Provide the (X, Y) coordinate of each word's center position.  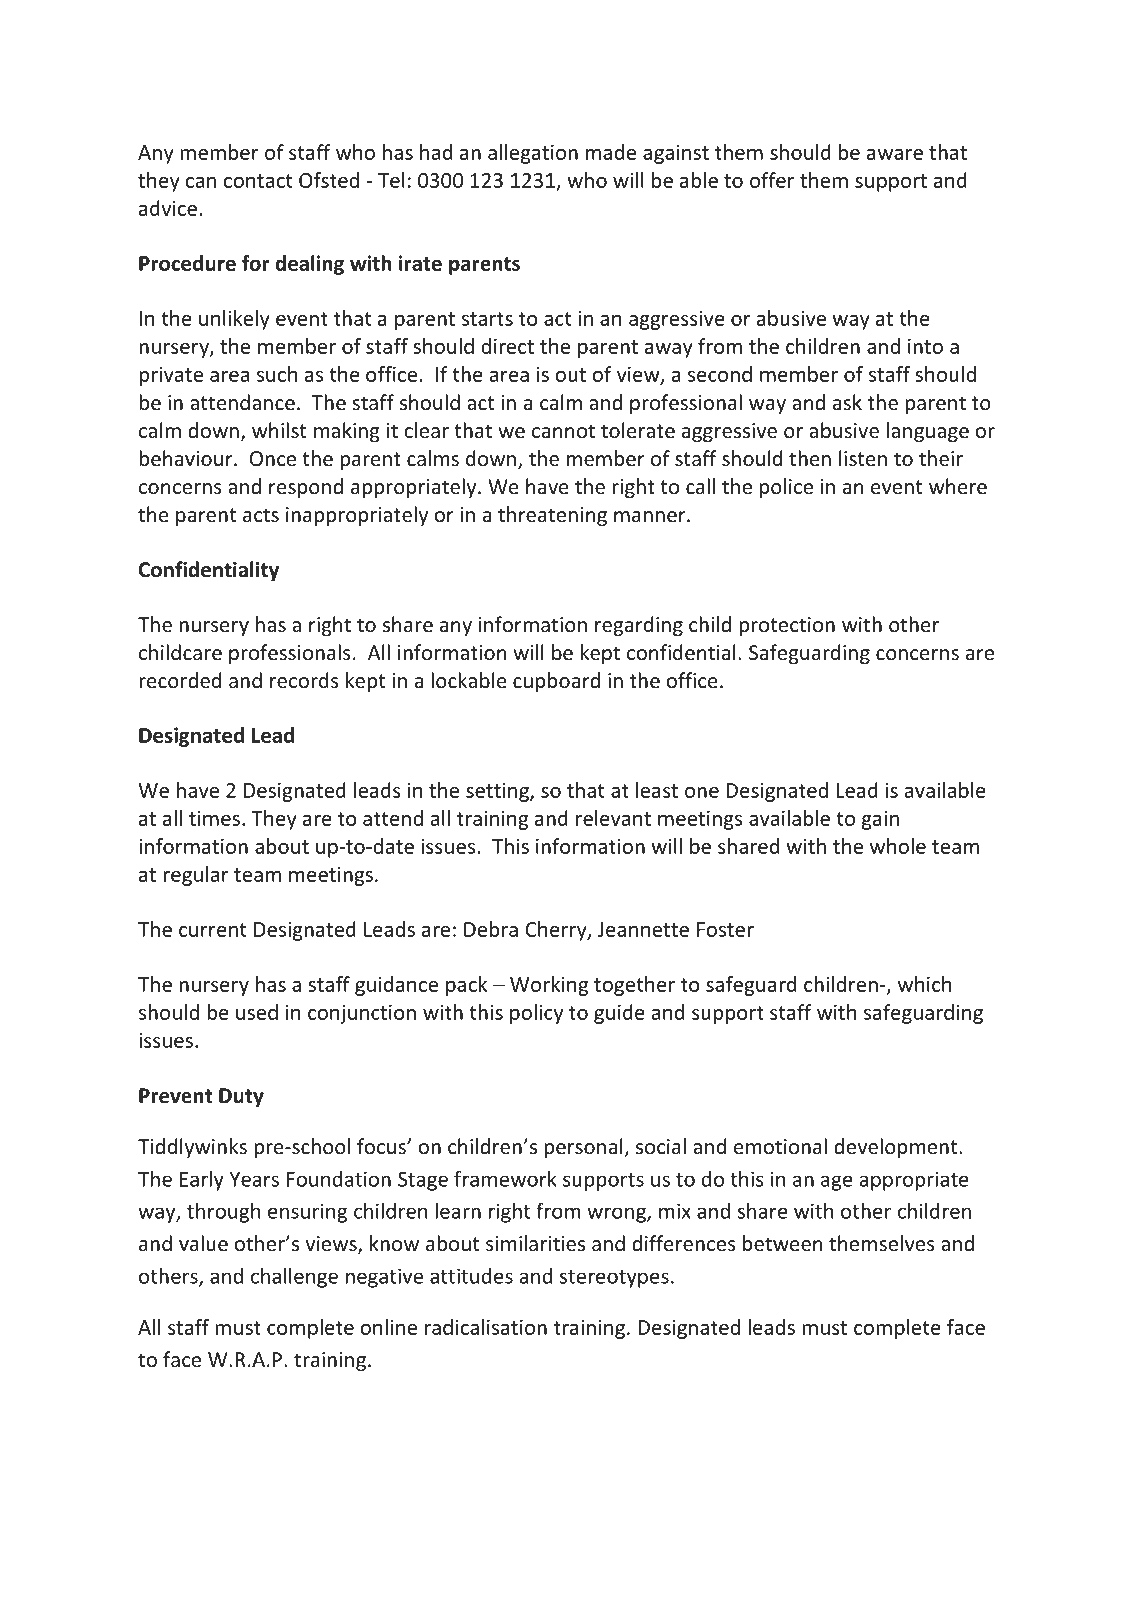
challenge (294, 1278)
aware (895, 154)
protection (787, 626)
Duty (241, 1097)
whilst (279, 430)
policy (536, 1014)
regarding (639, 626)
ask (847, 402)
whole (898, 846)
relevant (613, 818)
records (304, 680)
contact (258, 181)
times (214, 818)
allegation (533, 154)
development (897, 1148)
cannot (563, 431)
